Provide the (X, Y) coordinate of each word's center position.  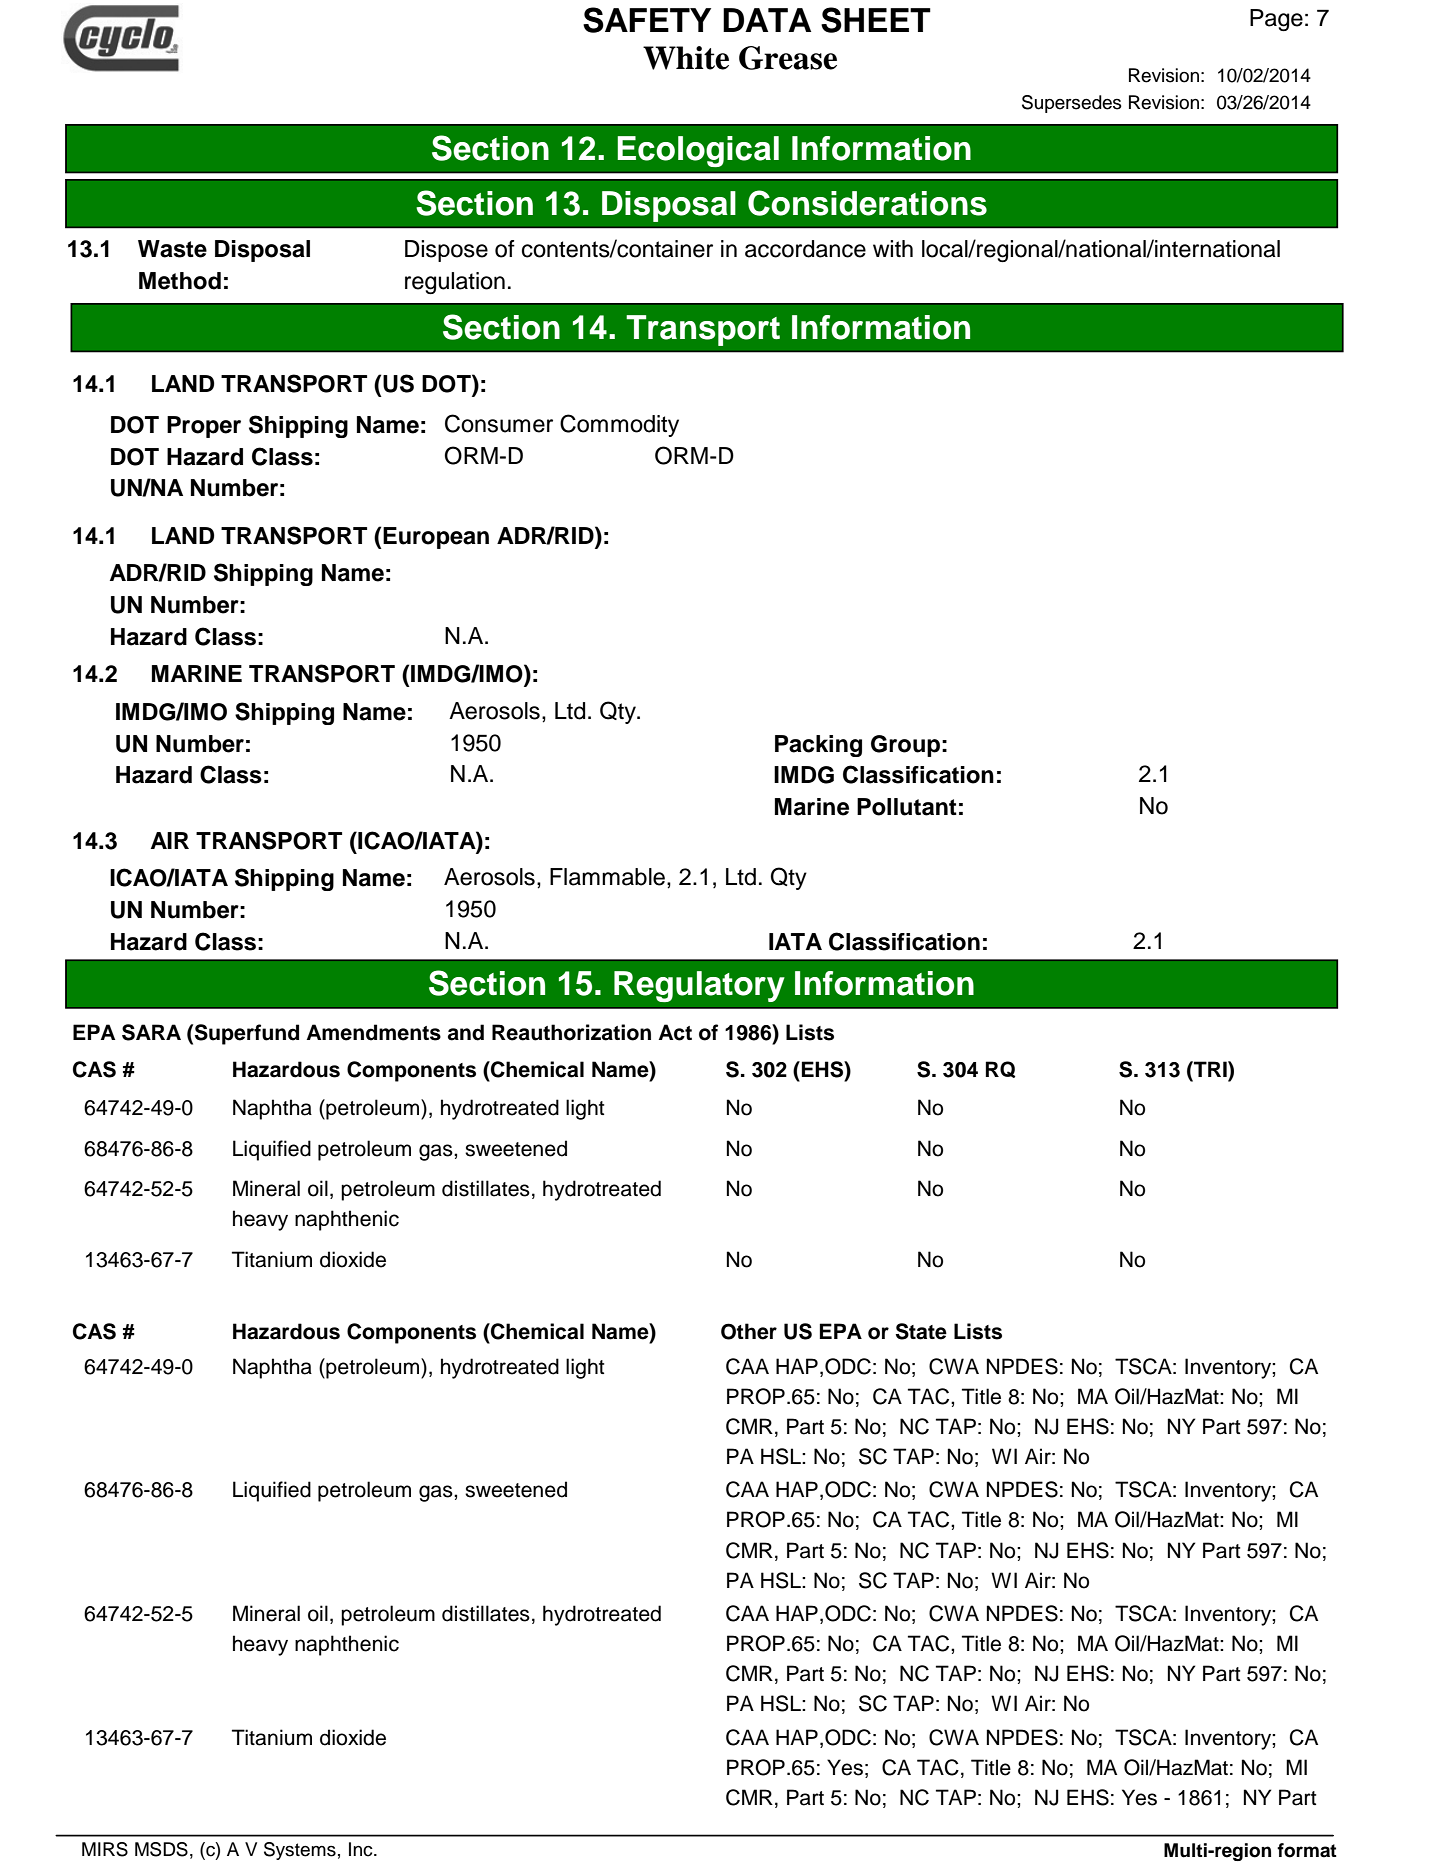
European (436, 538)
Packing (818, 746)
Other (749, 1331)
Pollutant (907, 807)
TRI (1210, 1069)
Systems (300, 1851)
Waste (172, 249)
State (921, 1331)
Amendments (373, 1032)
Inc (362, 1849)
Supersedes (1072, 104)
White (686, 58)
